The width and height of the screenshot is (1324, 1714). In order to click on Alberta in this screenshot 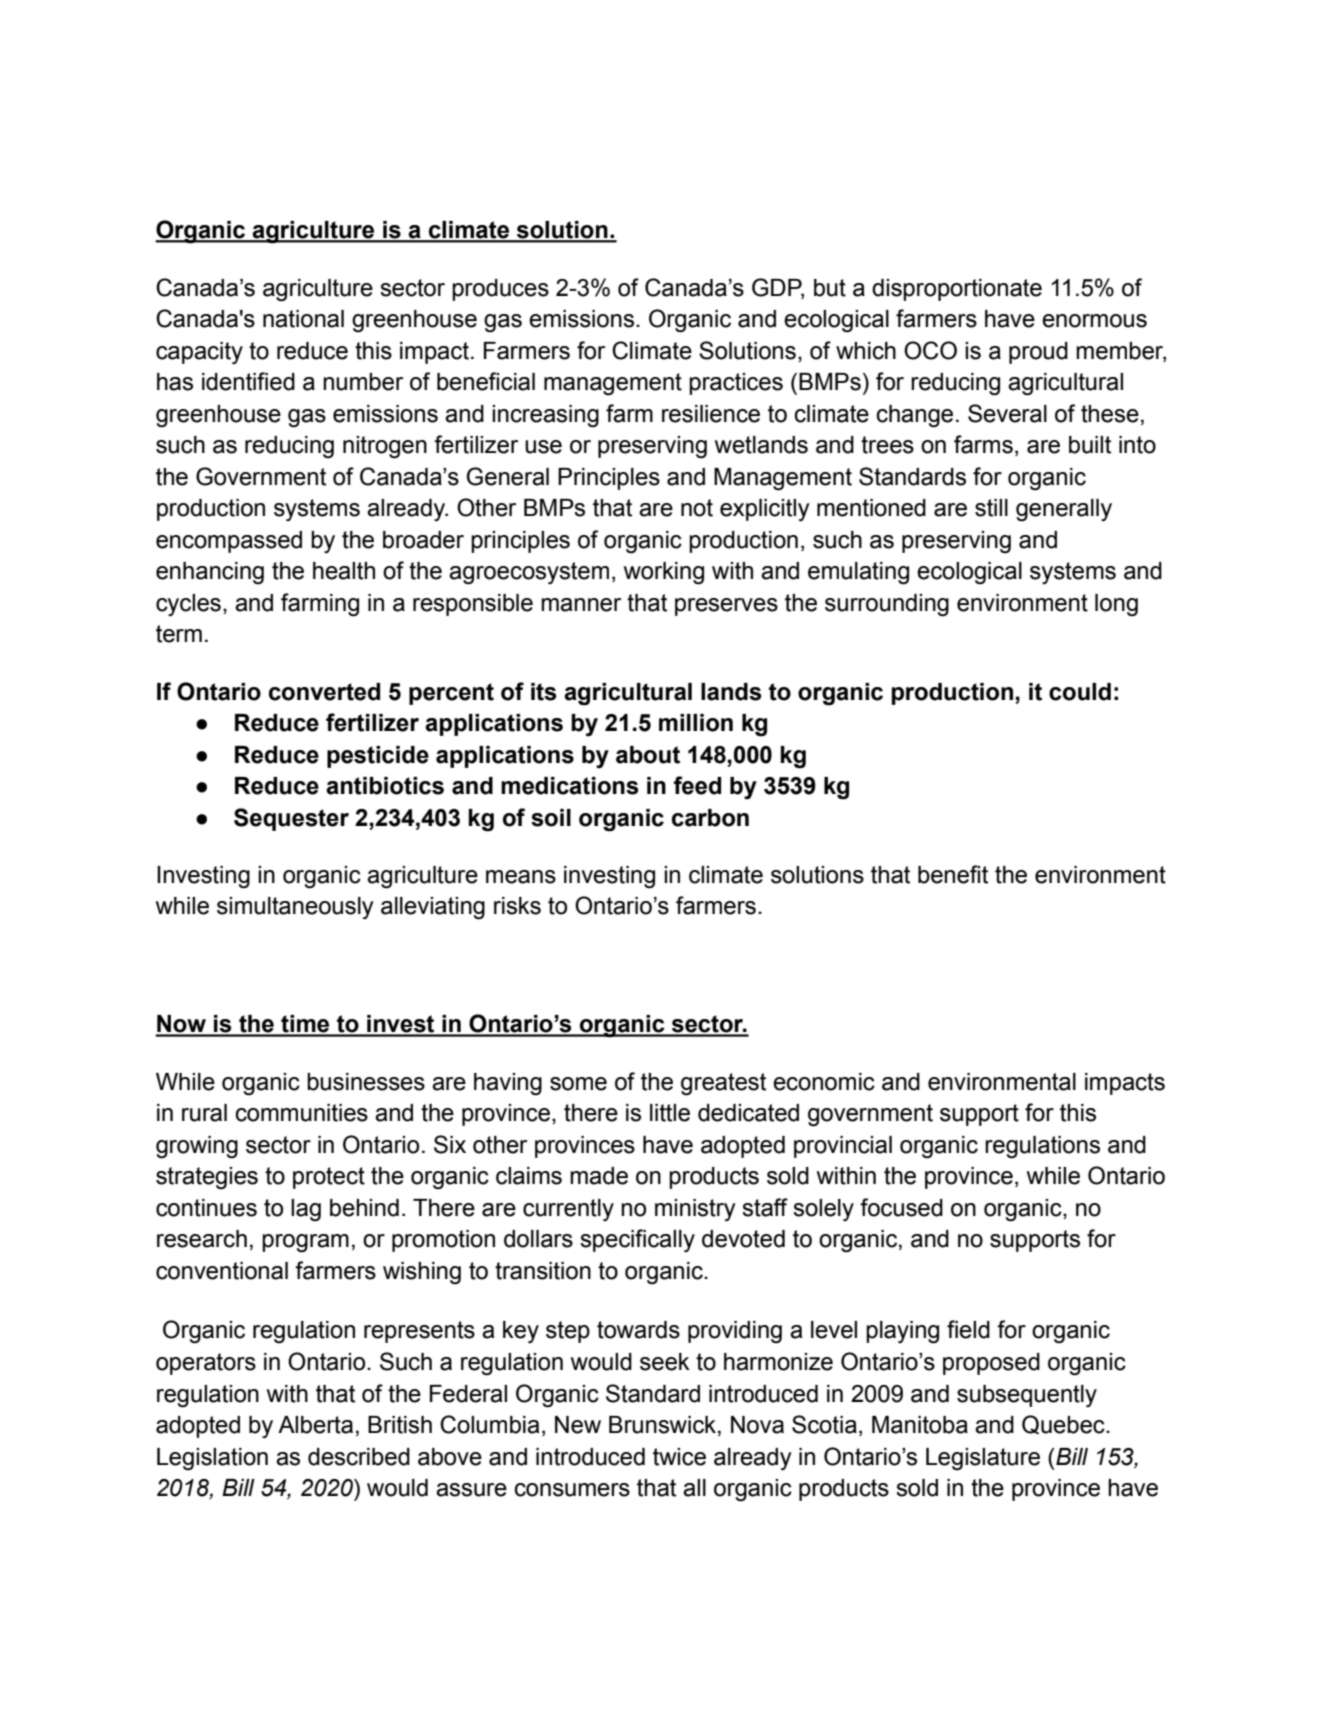, I will do `click(315, 1425)`.
